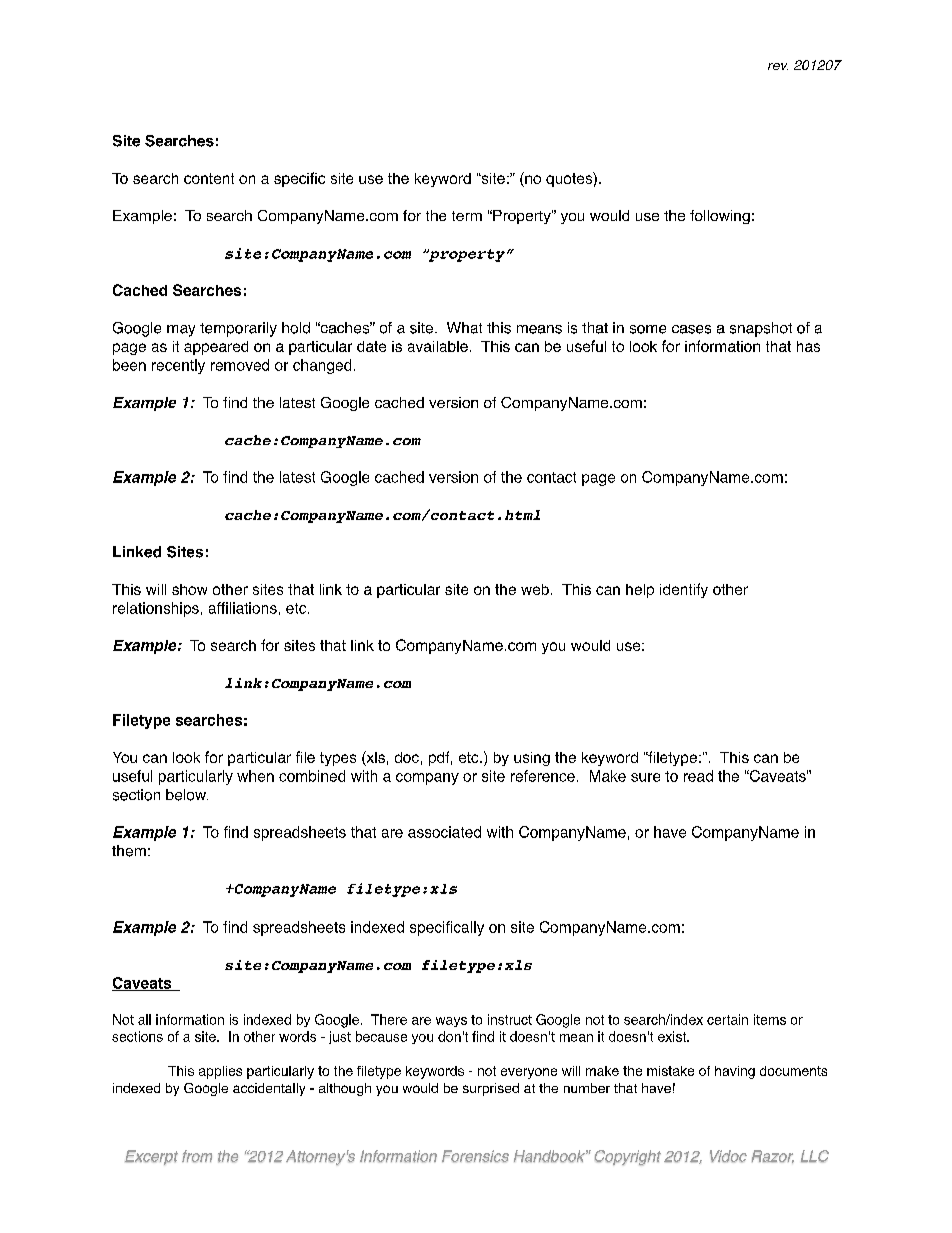  Describe the element at coordinates (464, 328) in the image. I see `What` at that location.
